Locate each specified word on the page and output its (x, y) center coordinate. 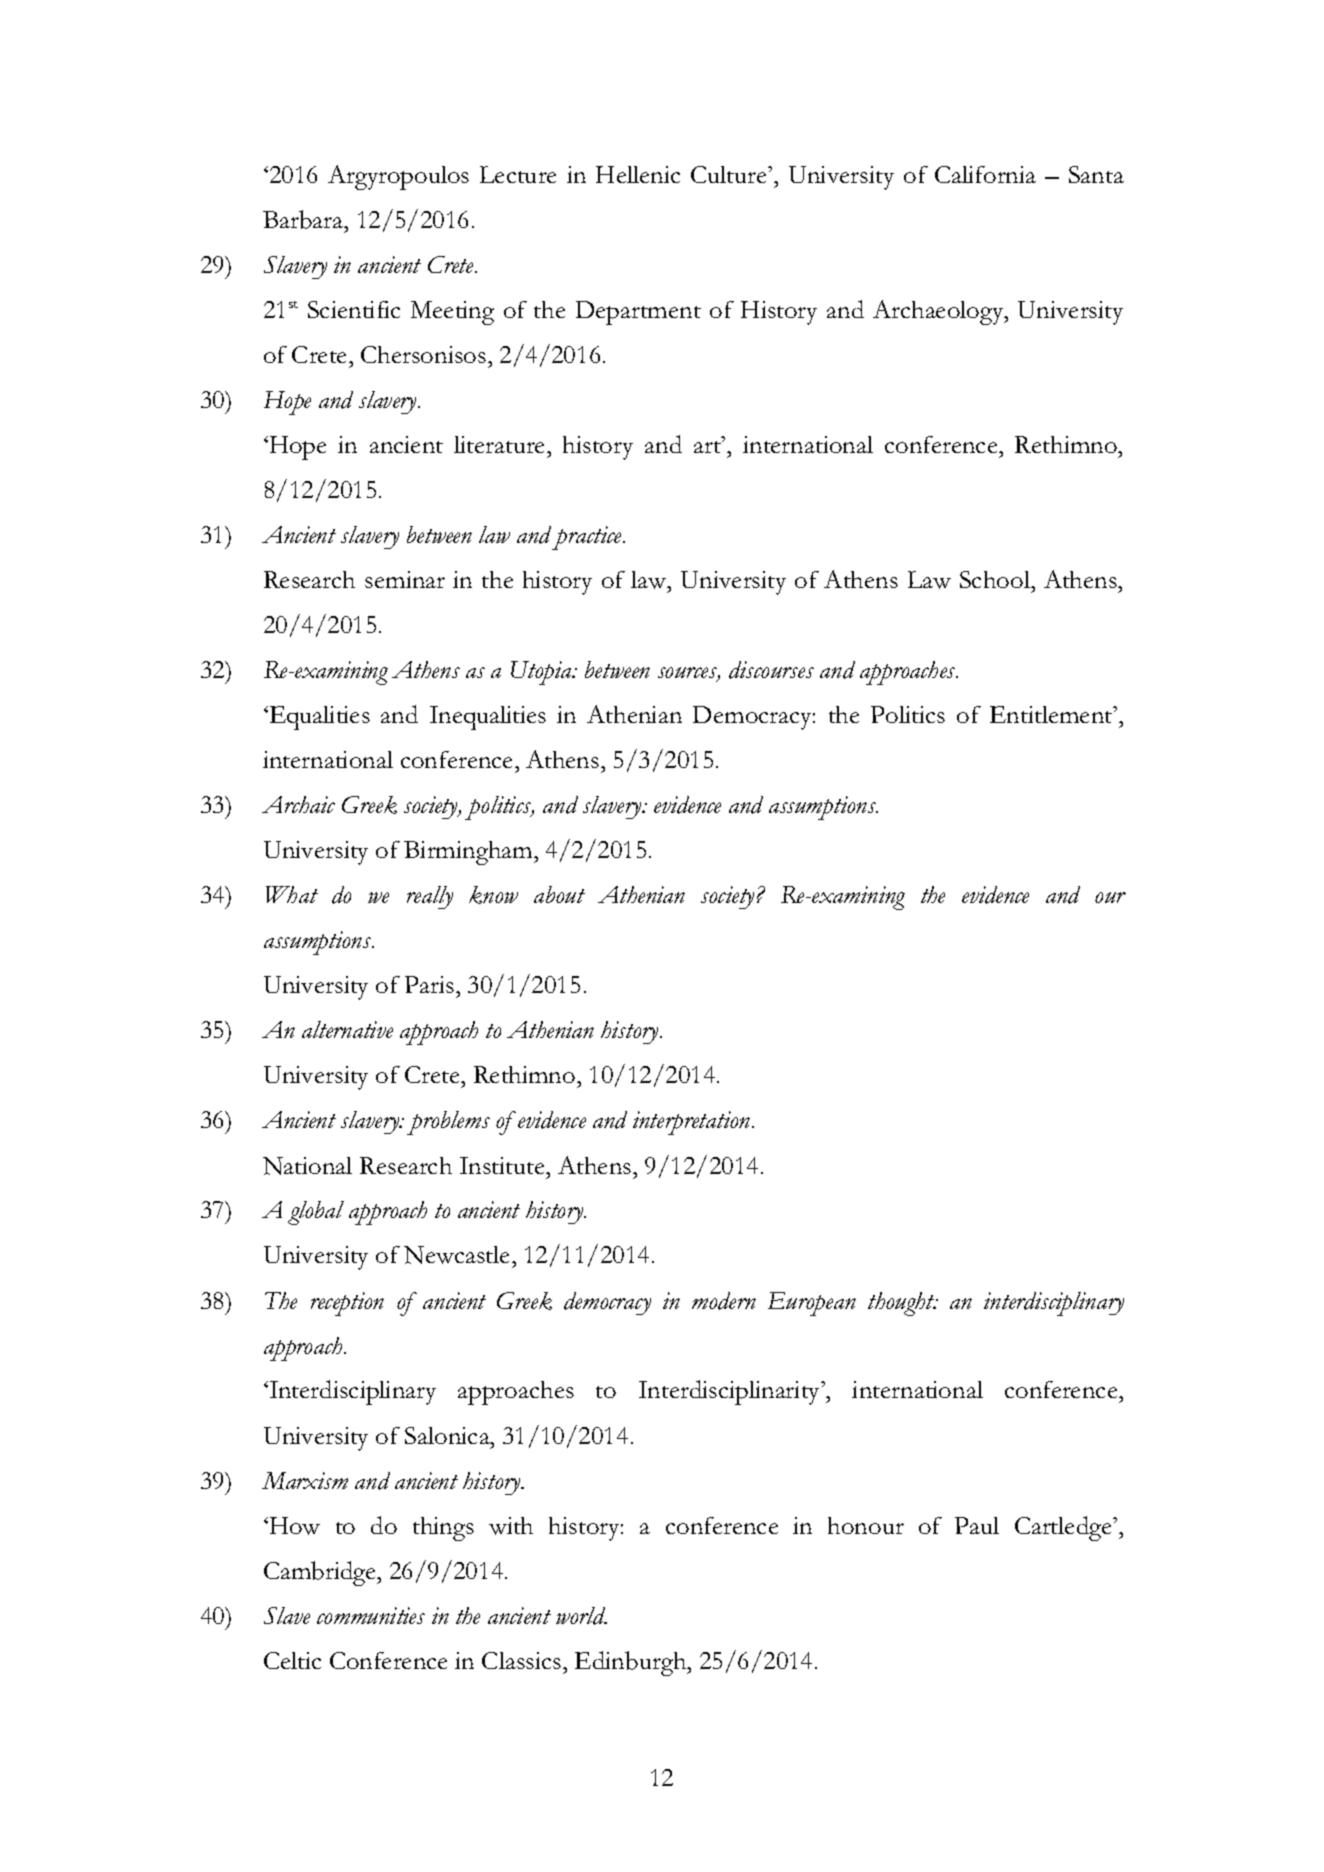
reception (347, 1304)
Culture (730, 174)
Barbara (304, 219)
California (985, 174)
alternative (347, 1029)
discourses (771, 670)
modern (724, 1301)
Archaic (298, 804)
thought (902, 1304)
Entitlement (1052, 714)
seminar (405, 579)
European (812, 1304)
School (996, 579)
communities (371, 1615)
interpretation (693, 1123)
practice (588, 538)
